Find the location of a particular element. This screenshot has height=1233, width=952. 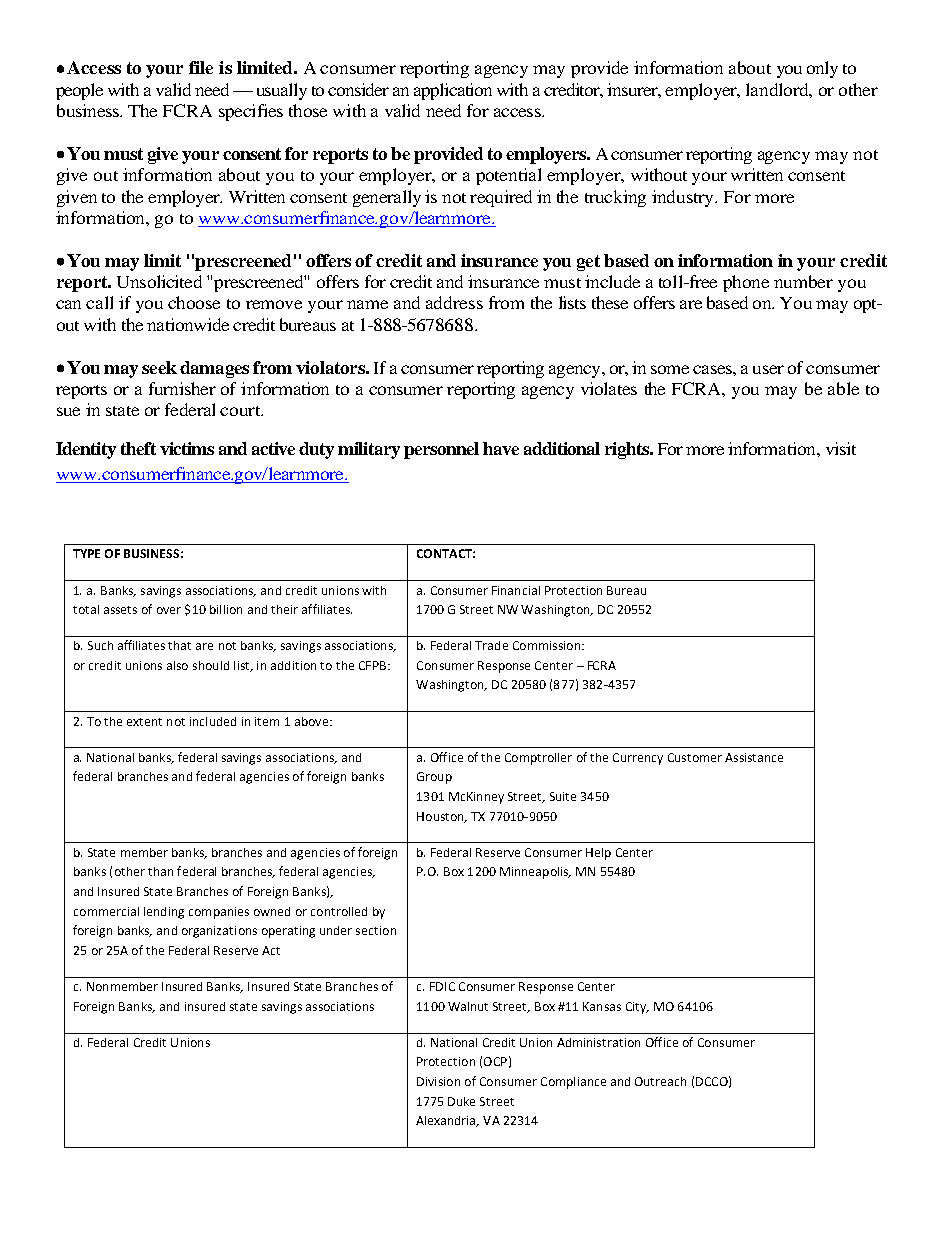

only is located at coordinates (822, 69).
